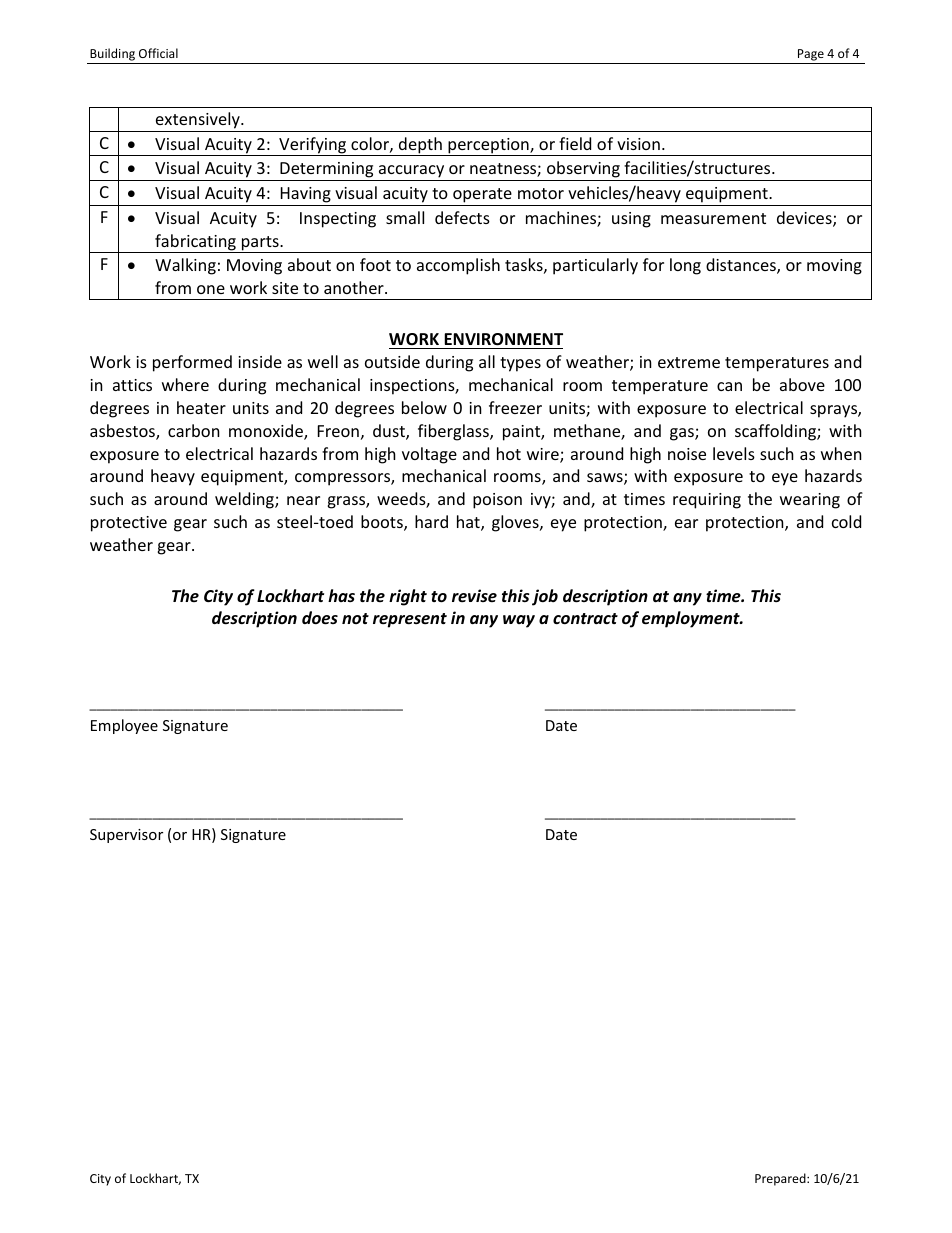  I want to click on can, so click(729, 386).
